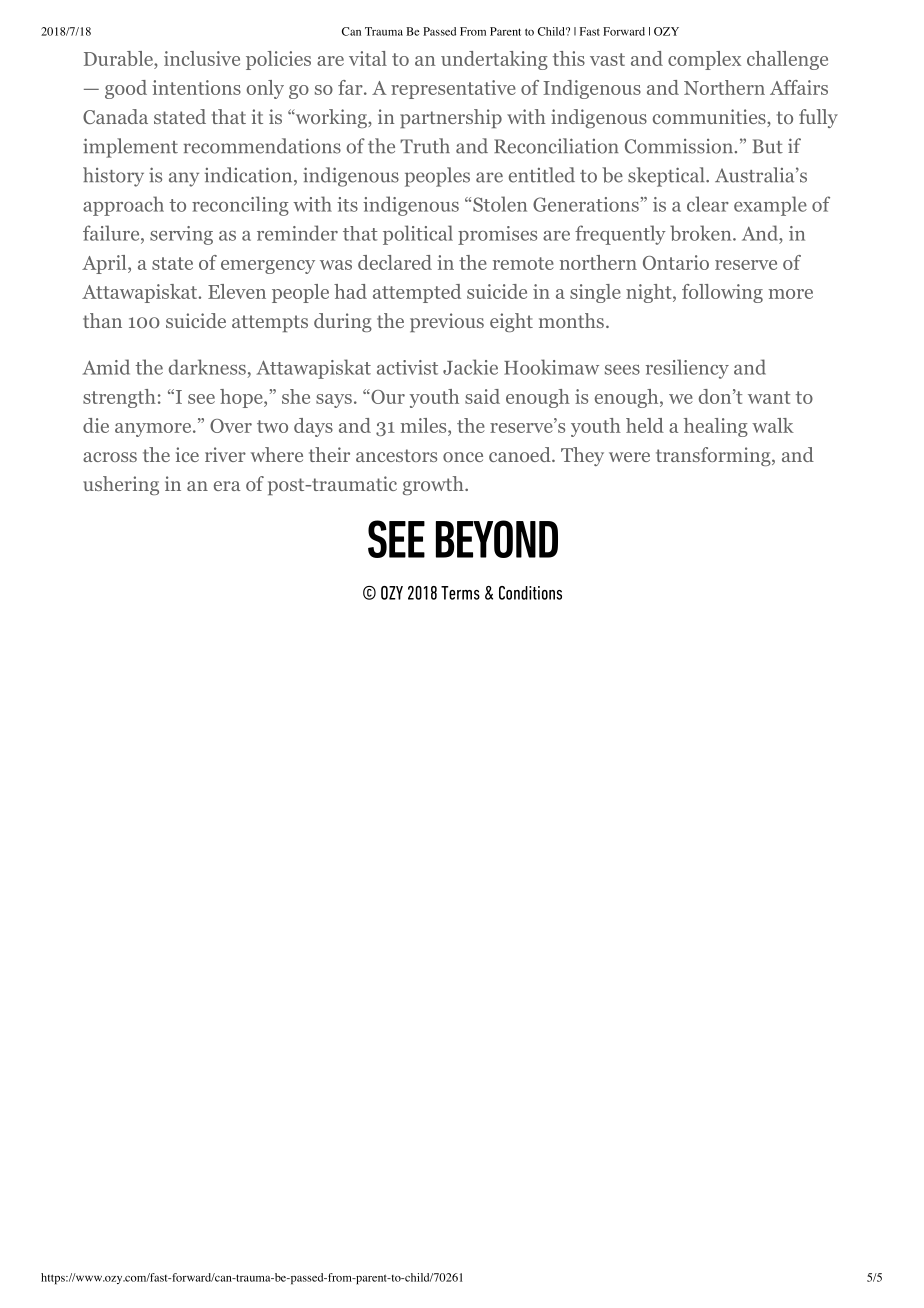 The height and width of the screenshot is (1308, 924). Describe the element at coordinates (453, 89) in the screenshot. I see `representative` at that location.
